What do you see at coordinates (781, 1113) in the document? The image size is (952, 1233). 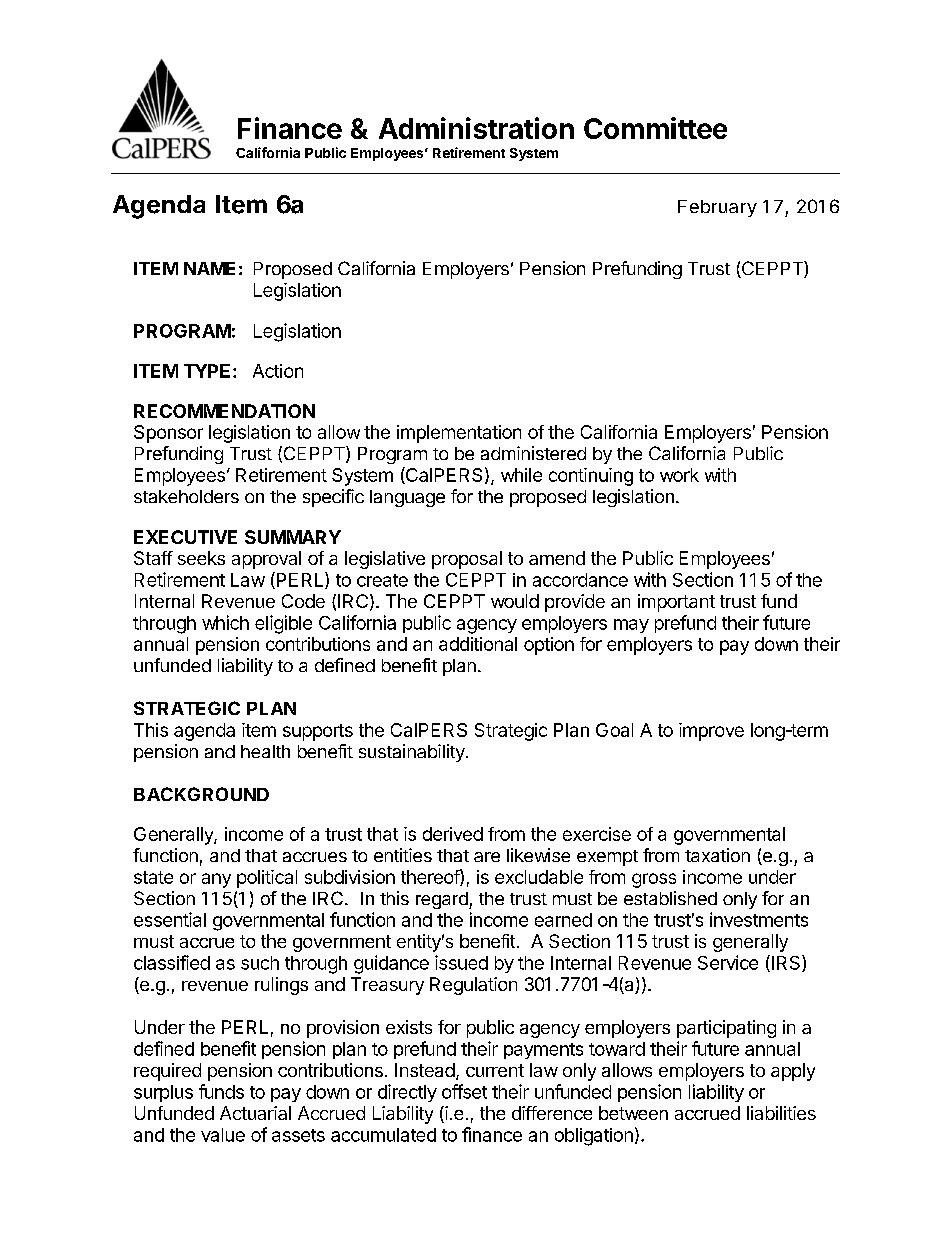 I see `liabilities` at bounding box center [781, 1113].
